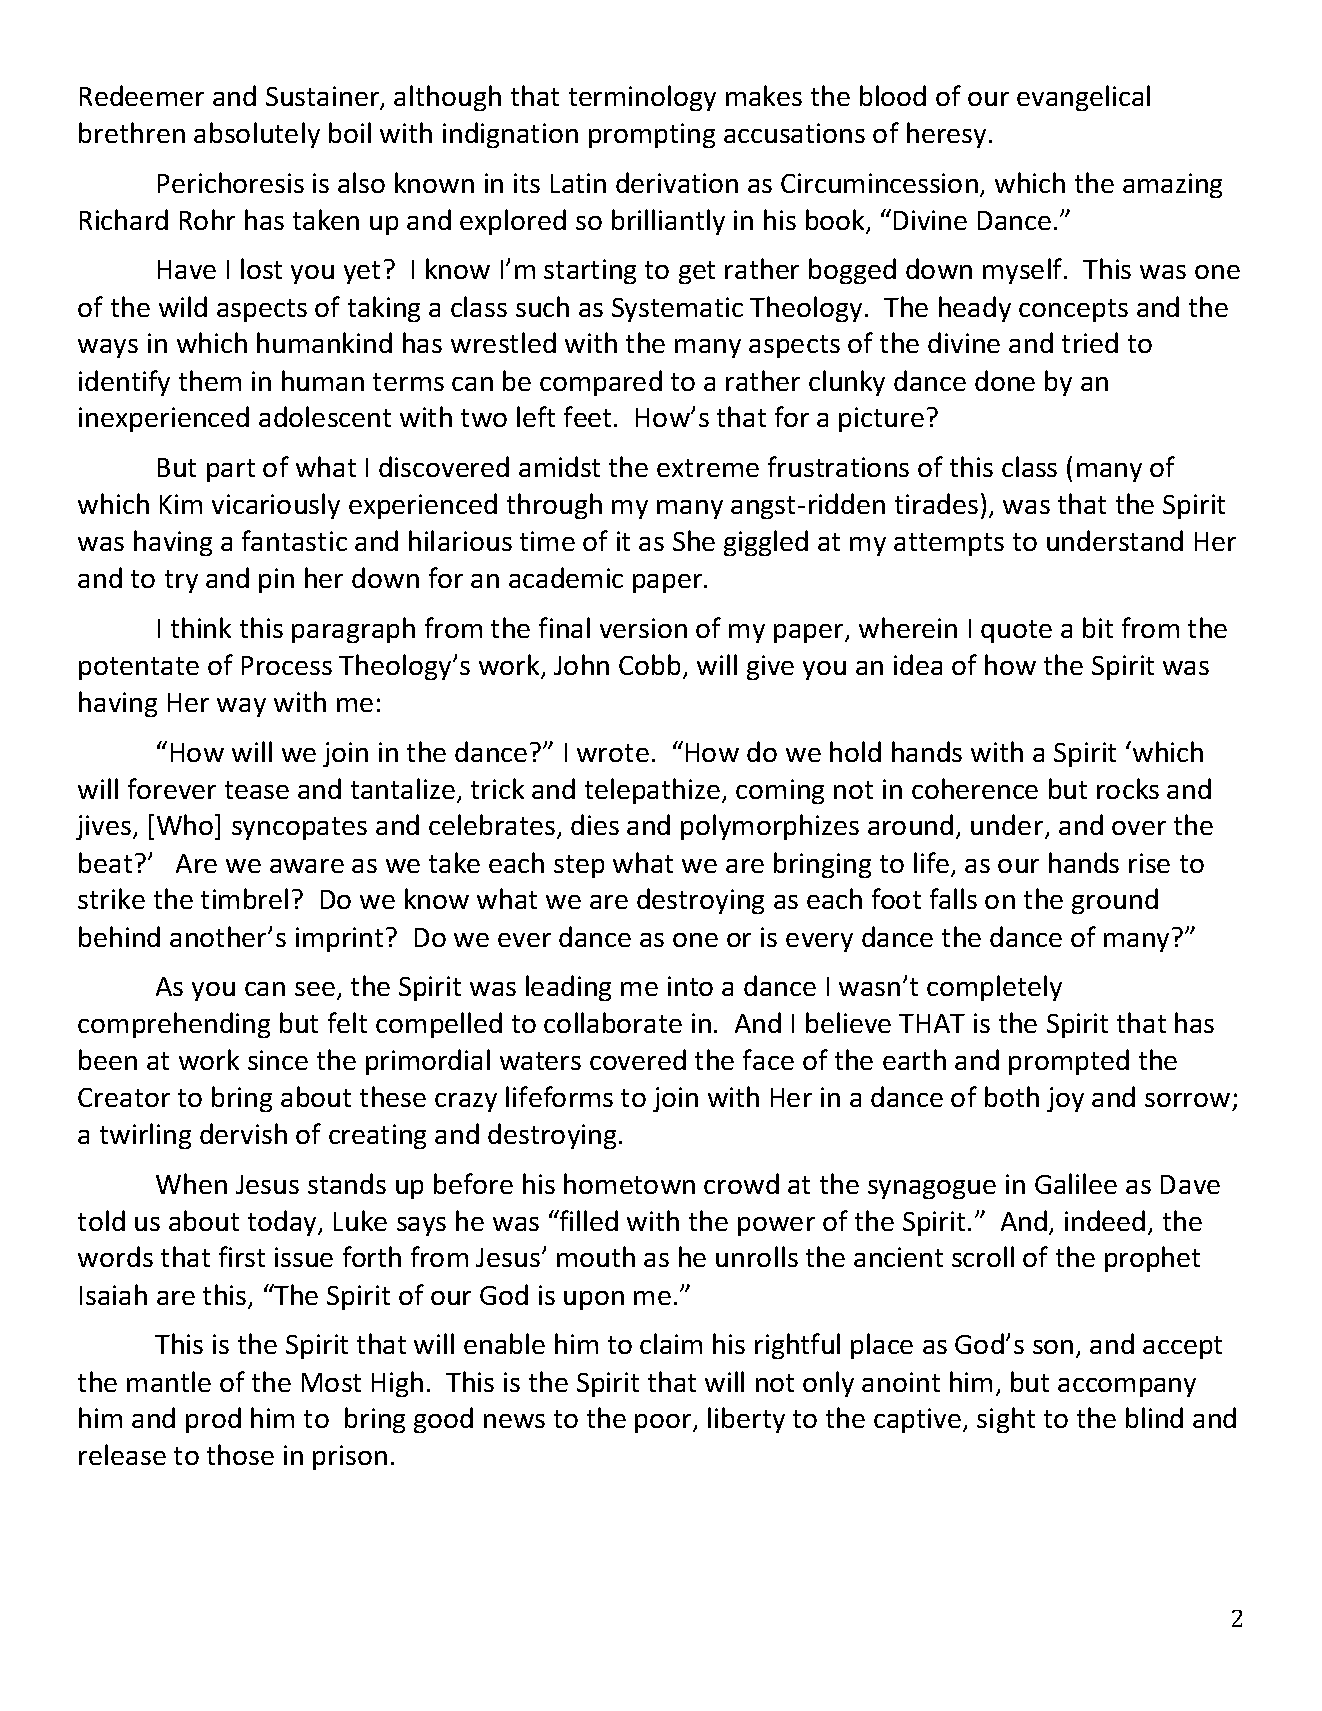  Describe the element at coordinates (1128, 788) in the page. I see `rocks` at that location.
